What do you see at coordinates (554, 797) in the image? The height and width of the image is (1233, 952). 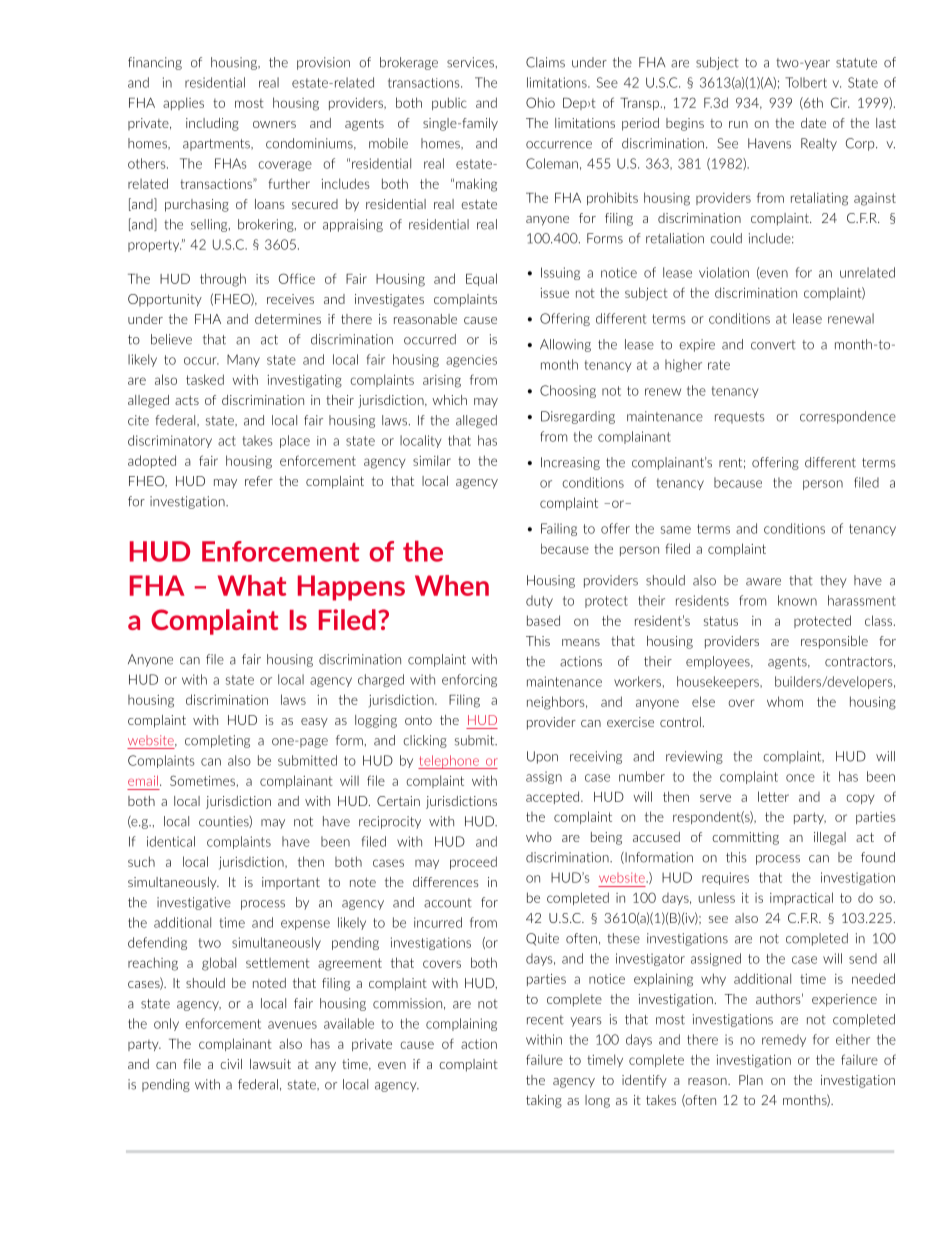 I see `accepted` at bounding box center [554, 797].
